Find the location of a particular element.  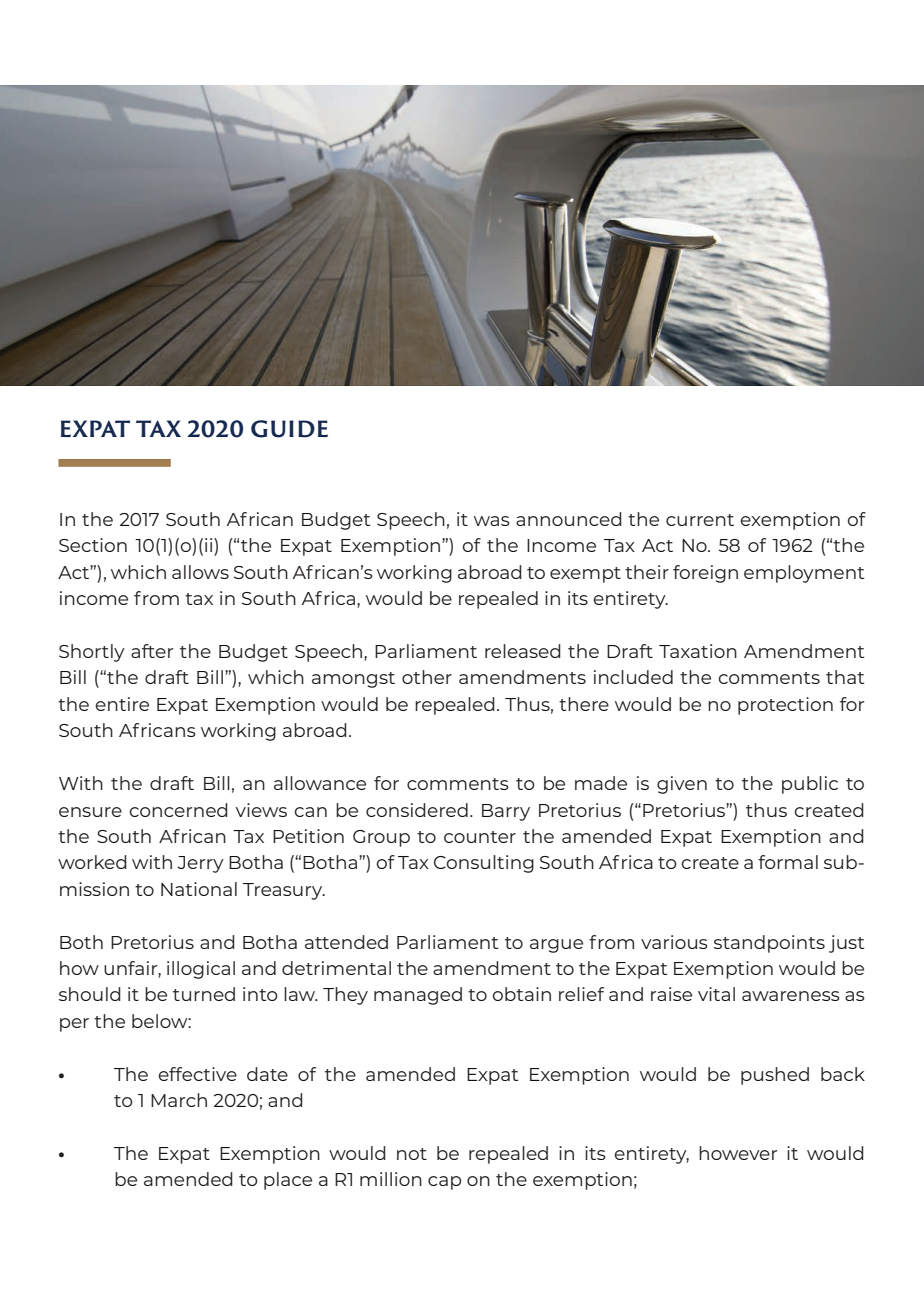

other is located at coordinates (427, 677).
